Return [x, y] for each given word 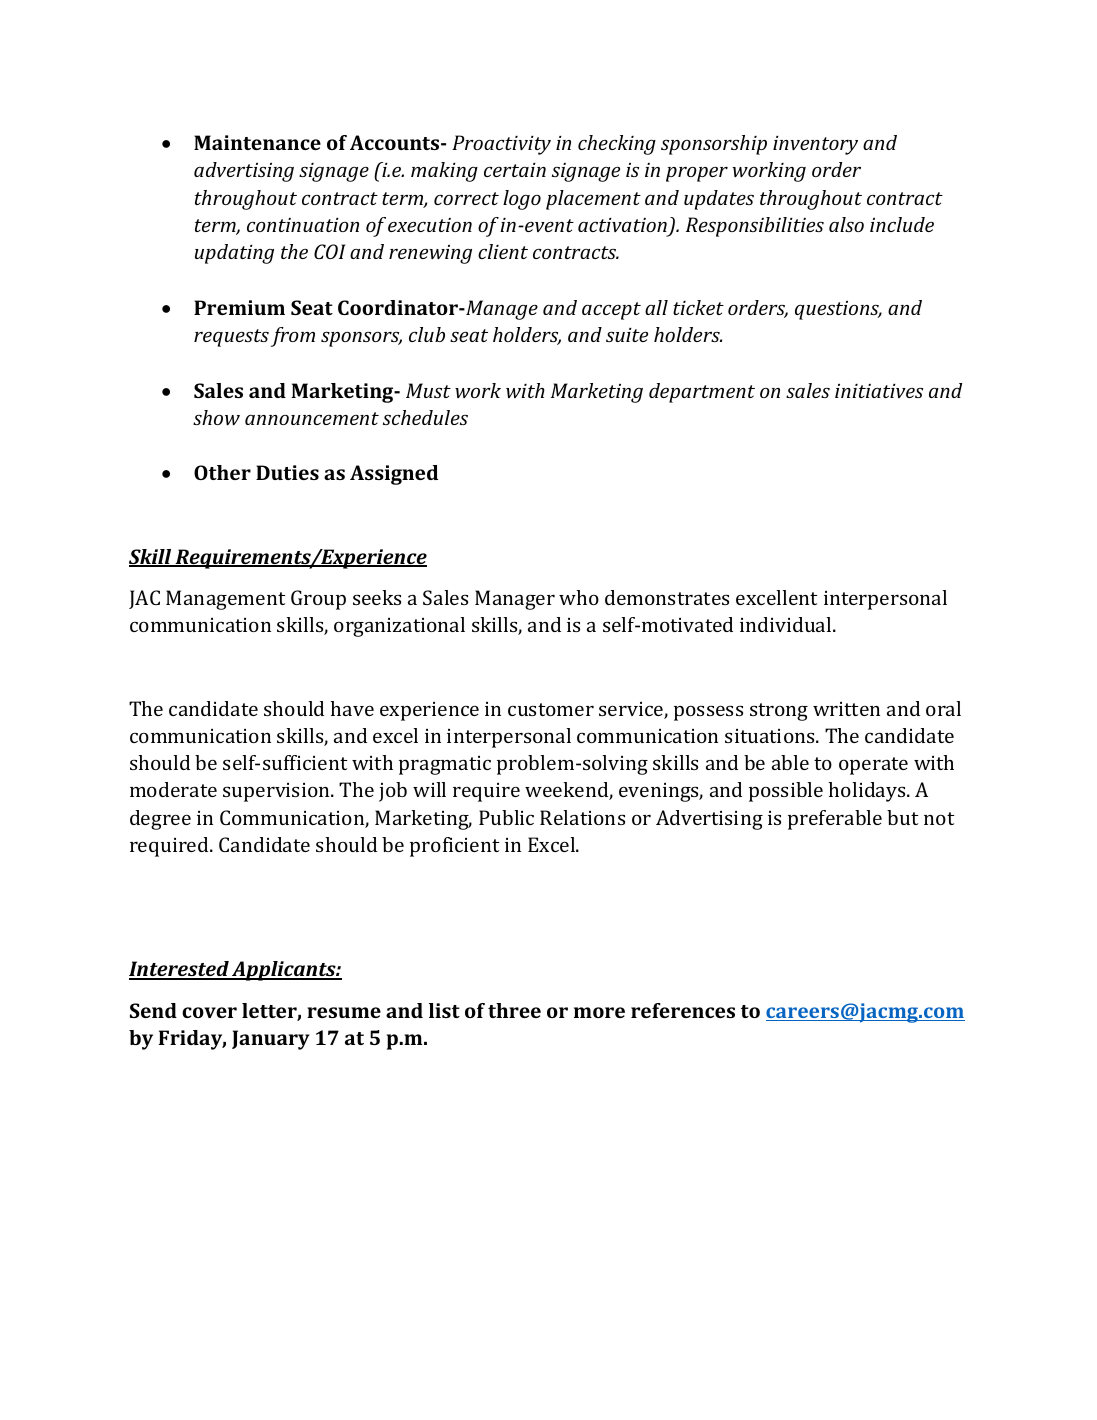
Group [318, 600]
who [579, 597]
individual [787, 624]
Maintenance [257, 142]
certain [515, 170]
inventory [815, 145]
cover [209, 1012]
